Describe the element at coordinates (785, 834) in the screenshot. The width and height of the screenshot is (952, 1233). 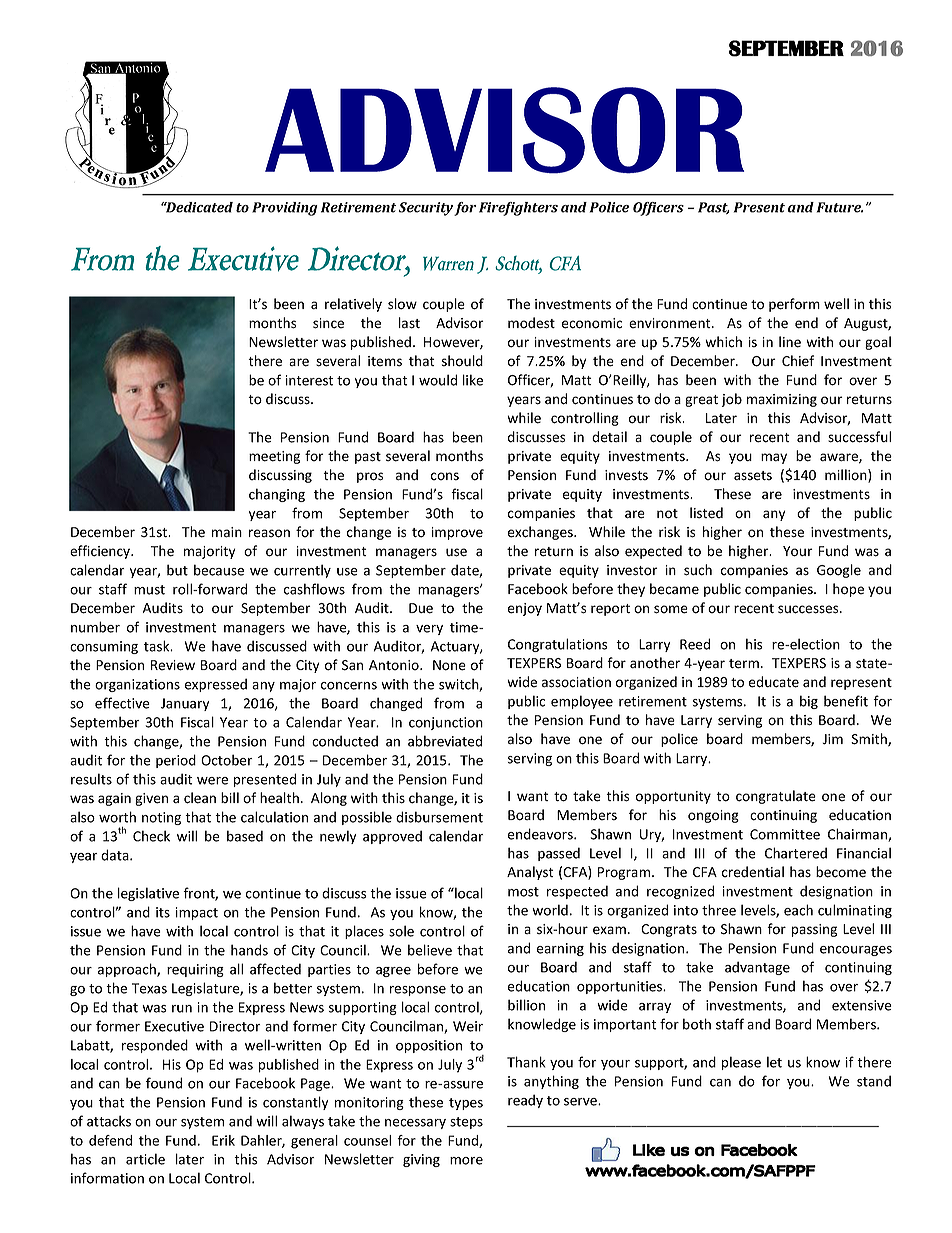
I see `Committee` at that location.
